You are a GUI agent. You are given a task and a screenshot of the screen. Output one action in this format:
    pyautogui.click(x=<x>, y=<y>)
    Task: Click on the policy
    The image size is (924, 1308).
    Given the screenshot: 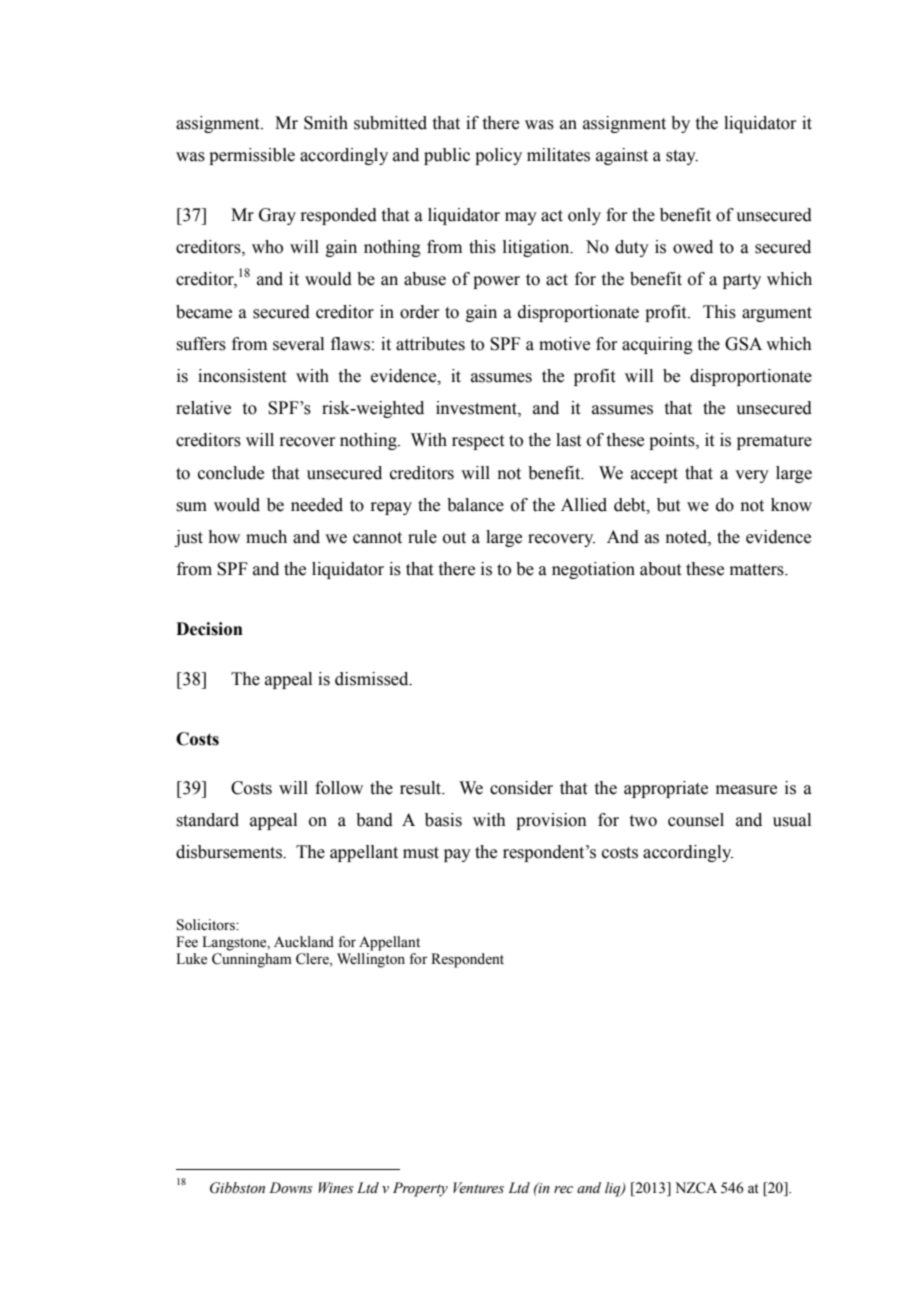 What is the action you would take?
    pyautogui.click(x=498, y=156)
